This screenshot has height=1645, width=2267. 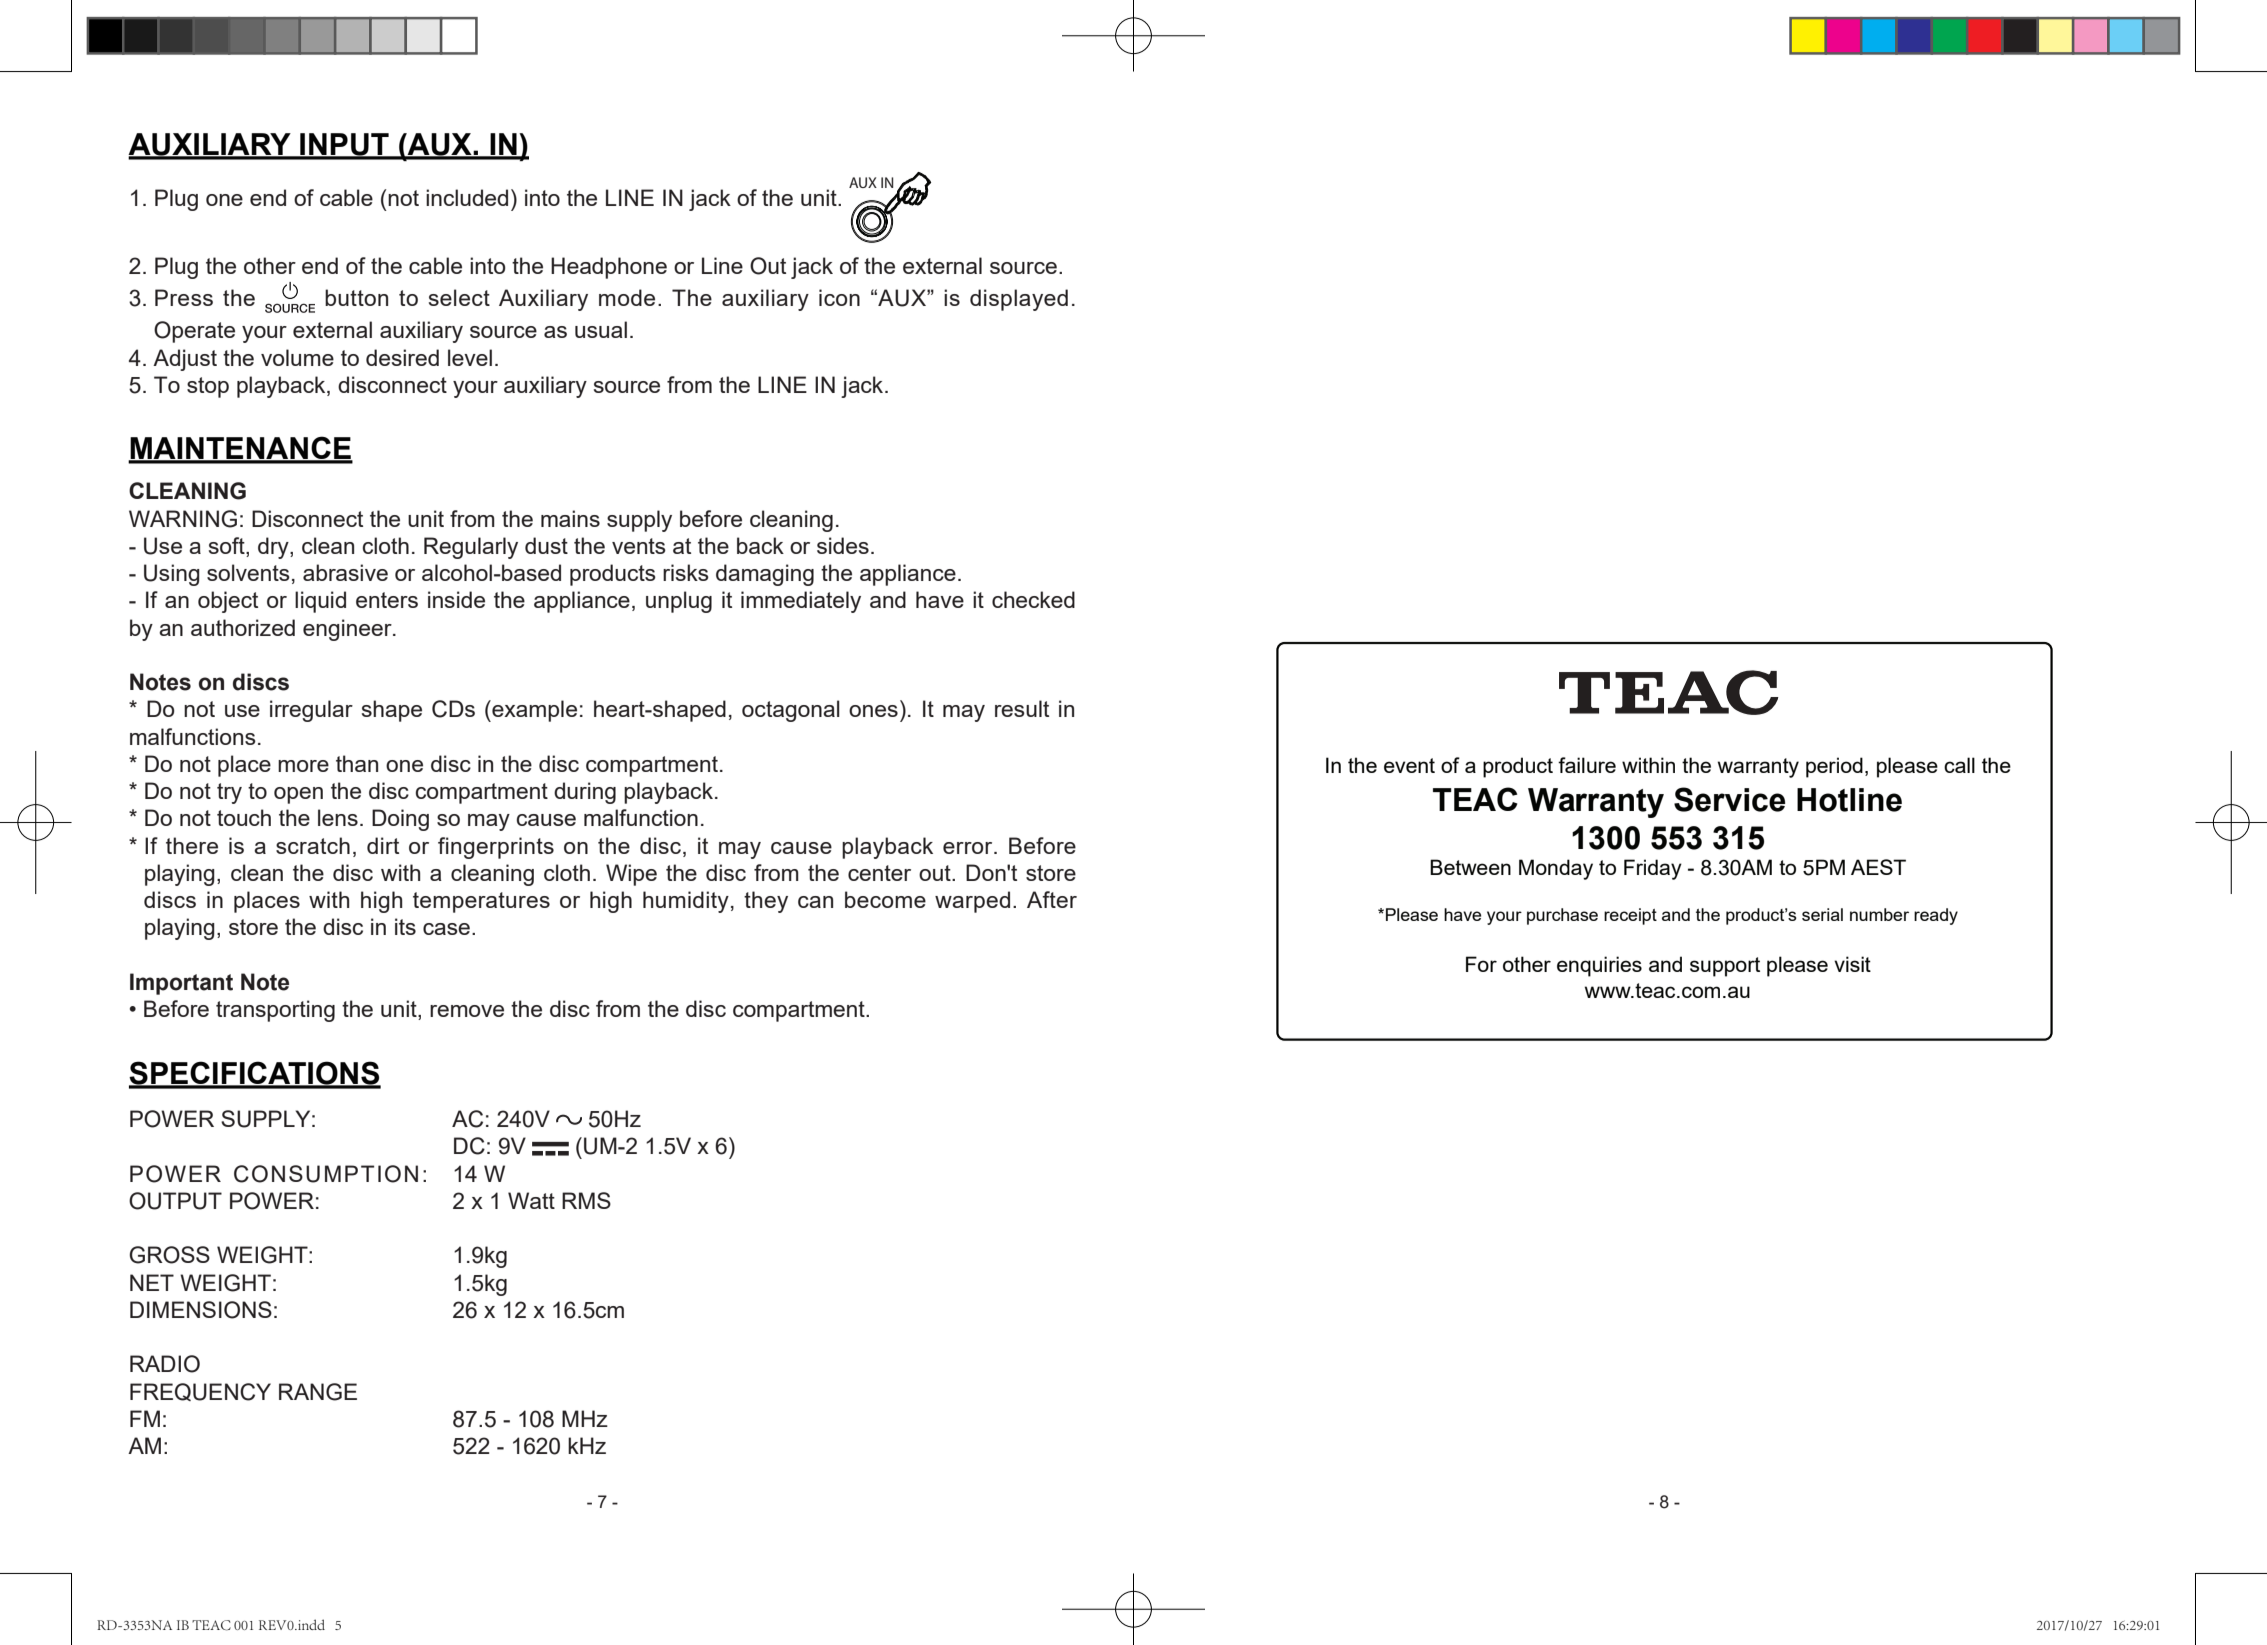 What do you see at coordinates (839, 297) in the screenshot?
I see `icon` at bounding box center [839, 297].
